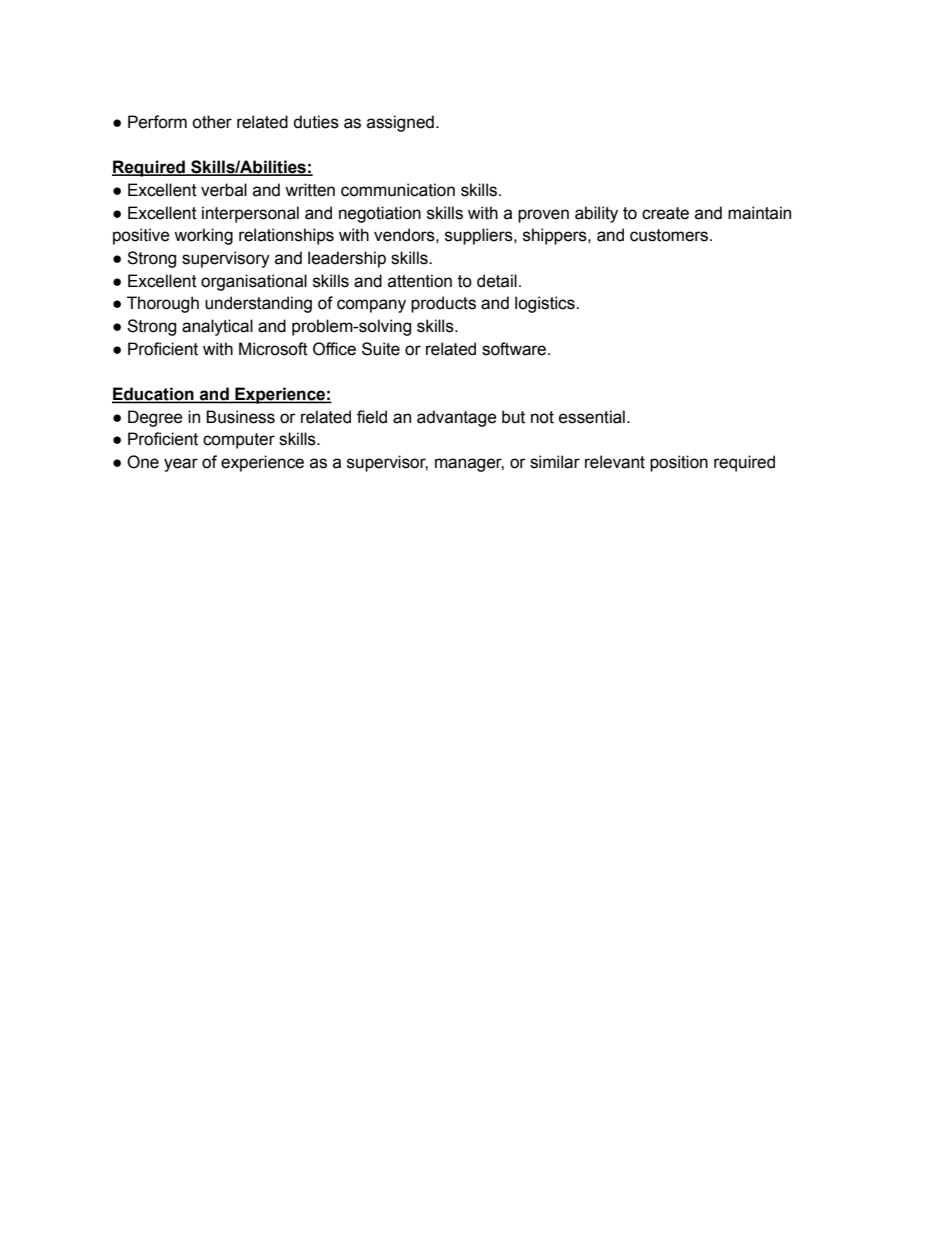 The image size is (952, 1233). Describe the element at coordinates (400, 123) in the page. I see `assigned` at that location.
